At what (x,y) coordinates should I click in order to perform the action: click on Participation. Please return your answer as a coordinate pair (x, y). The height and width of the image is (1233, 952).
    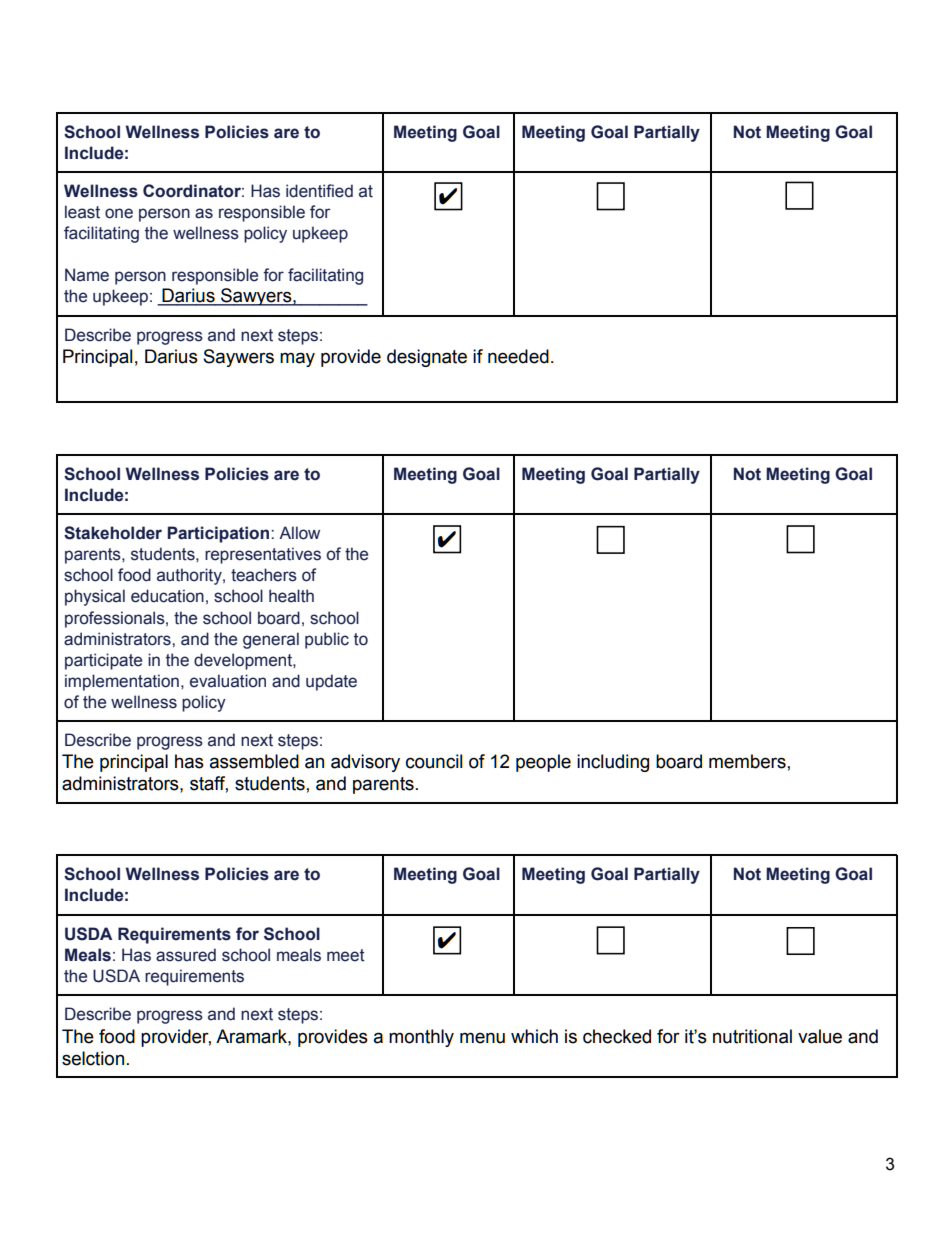
    Looking at the image, I should click on (220, 534).
